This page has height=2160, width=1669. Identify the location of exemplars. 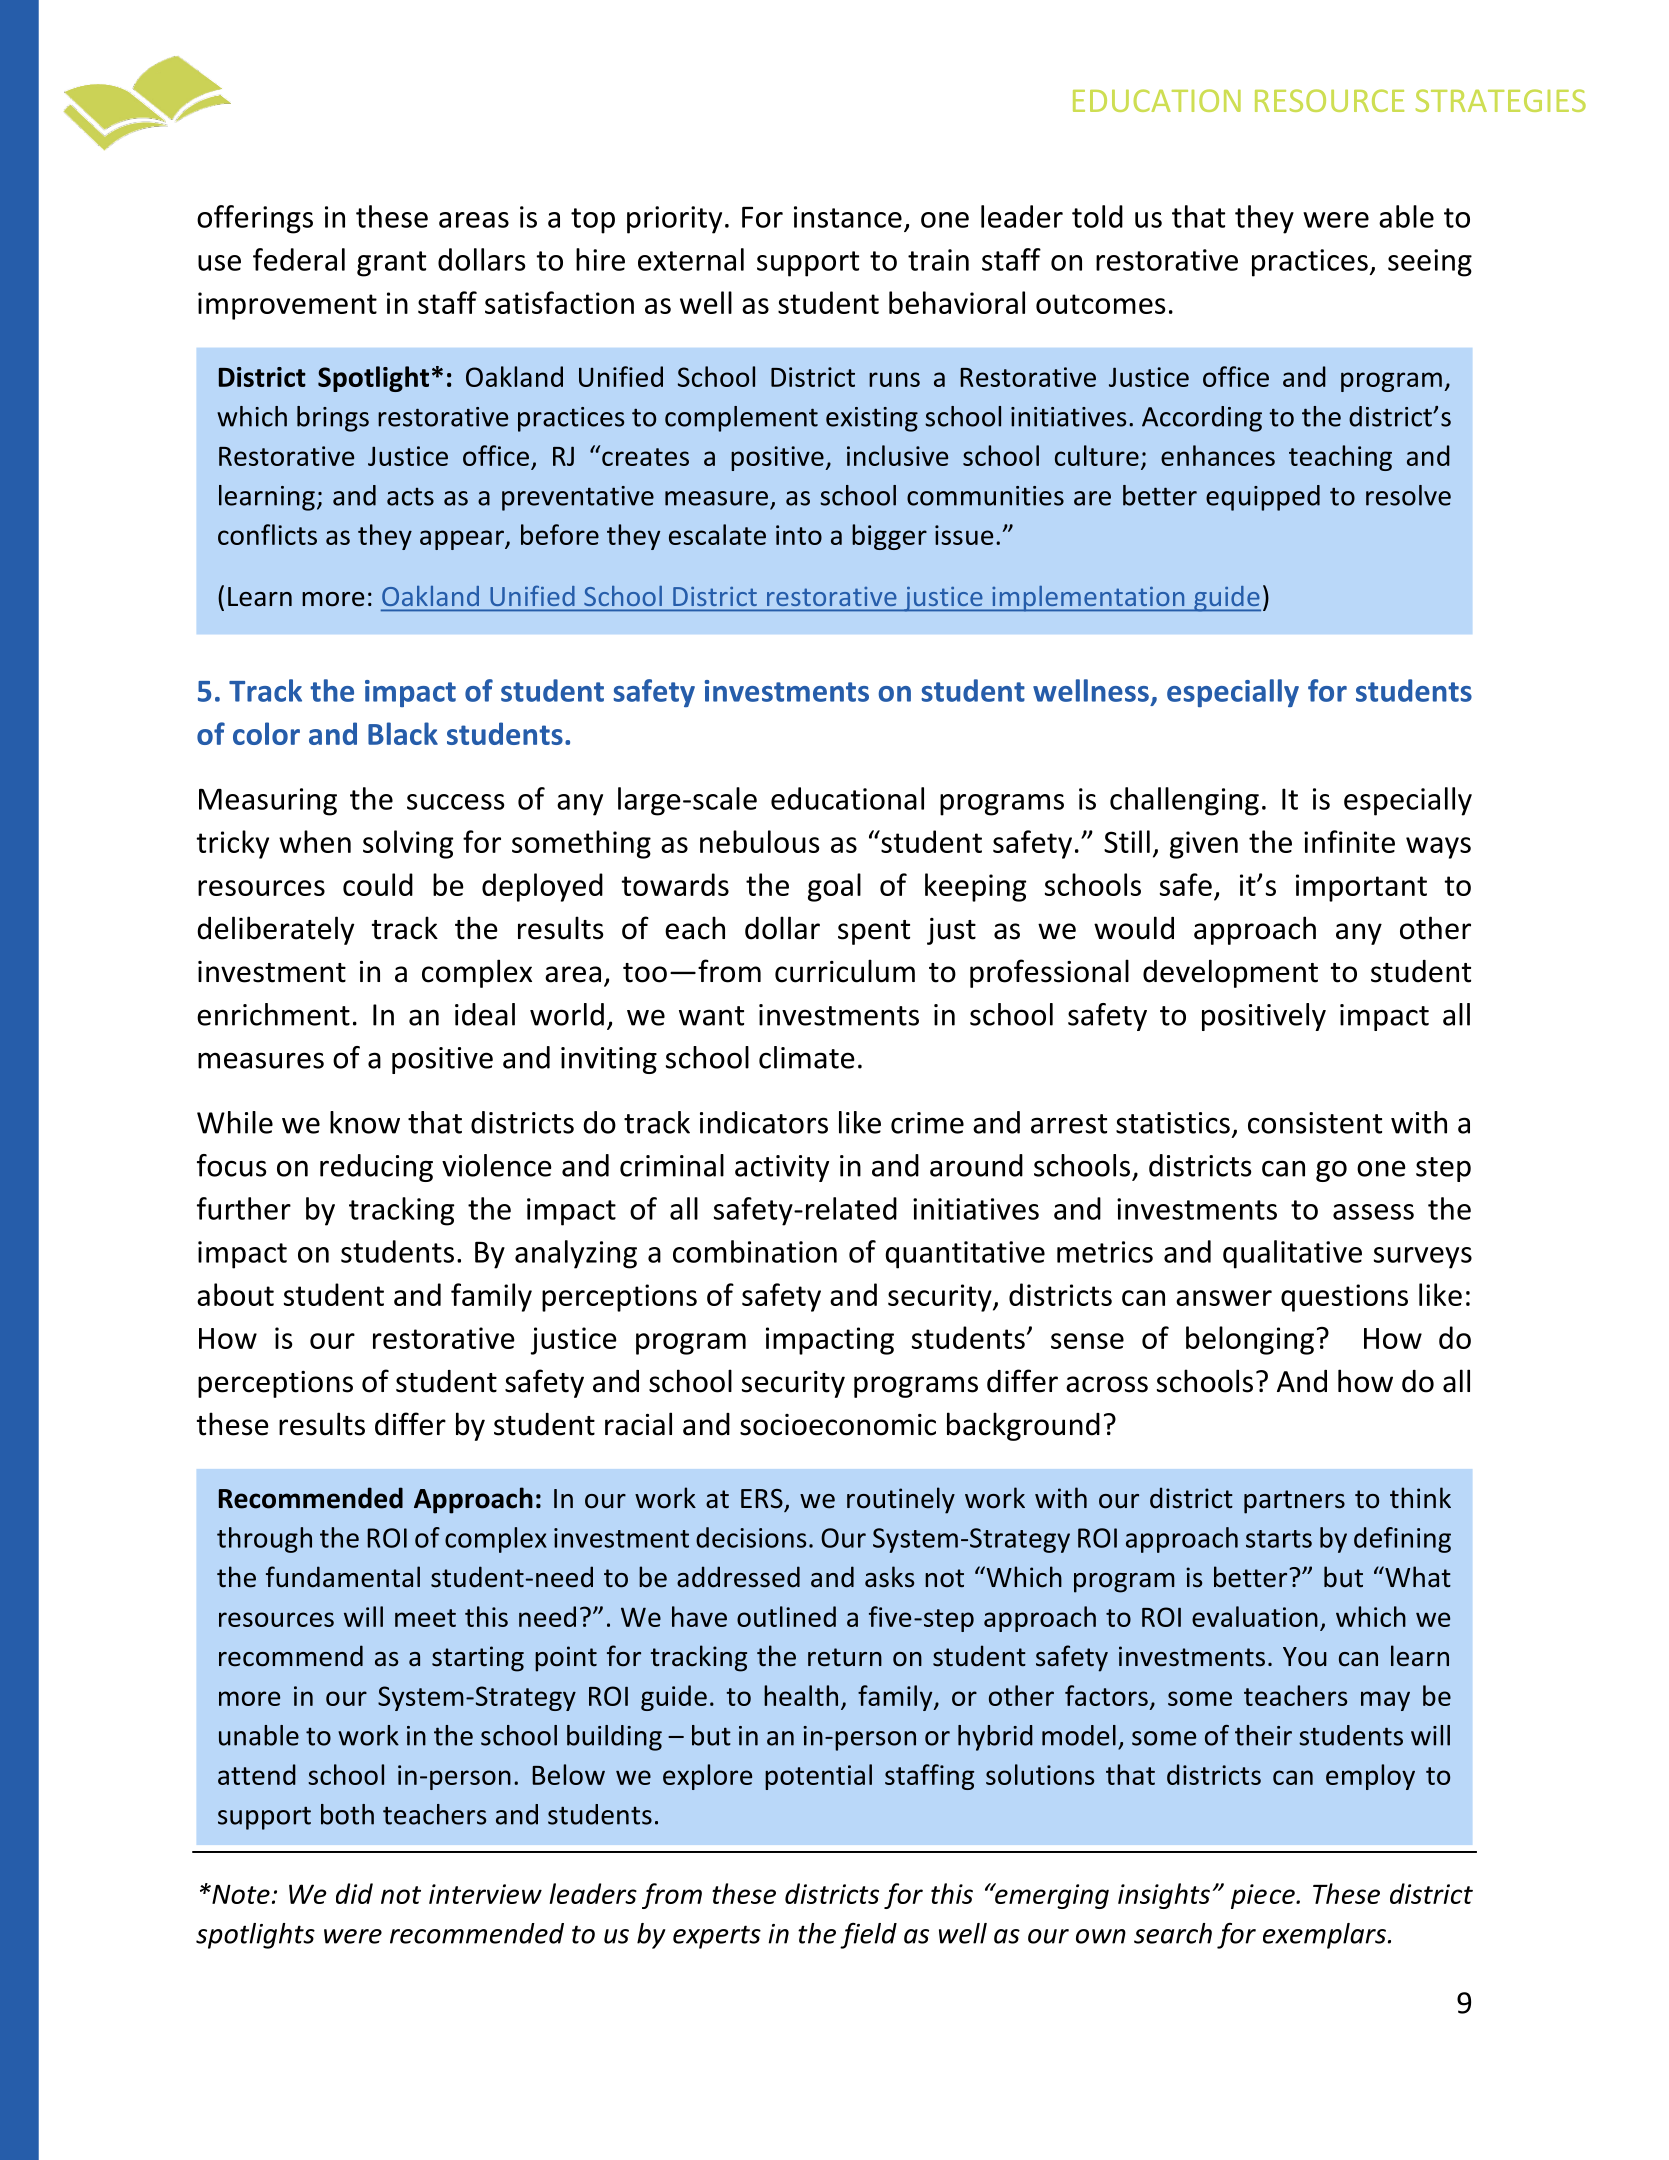
(1326, 1936).
